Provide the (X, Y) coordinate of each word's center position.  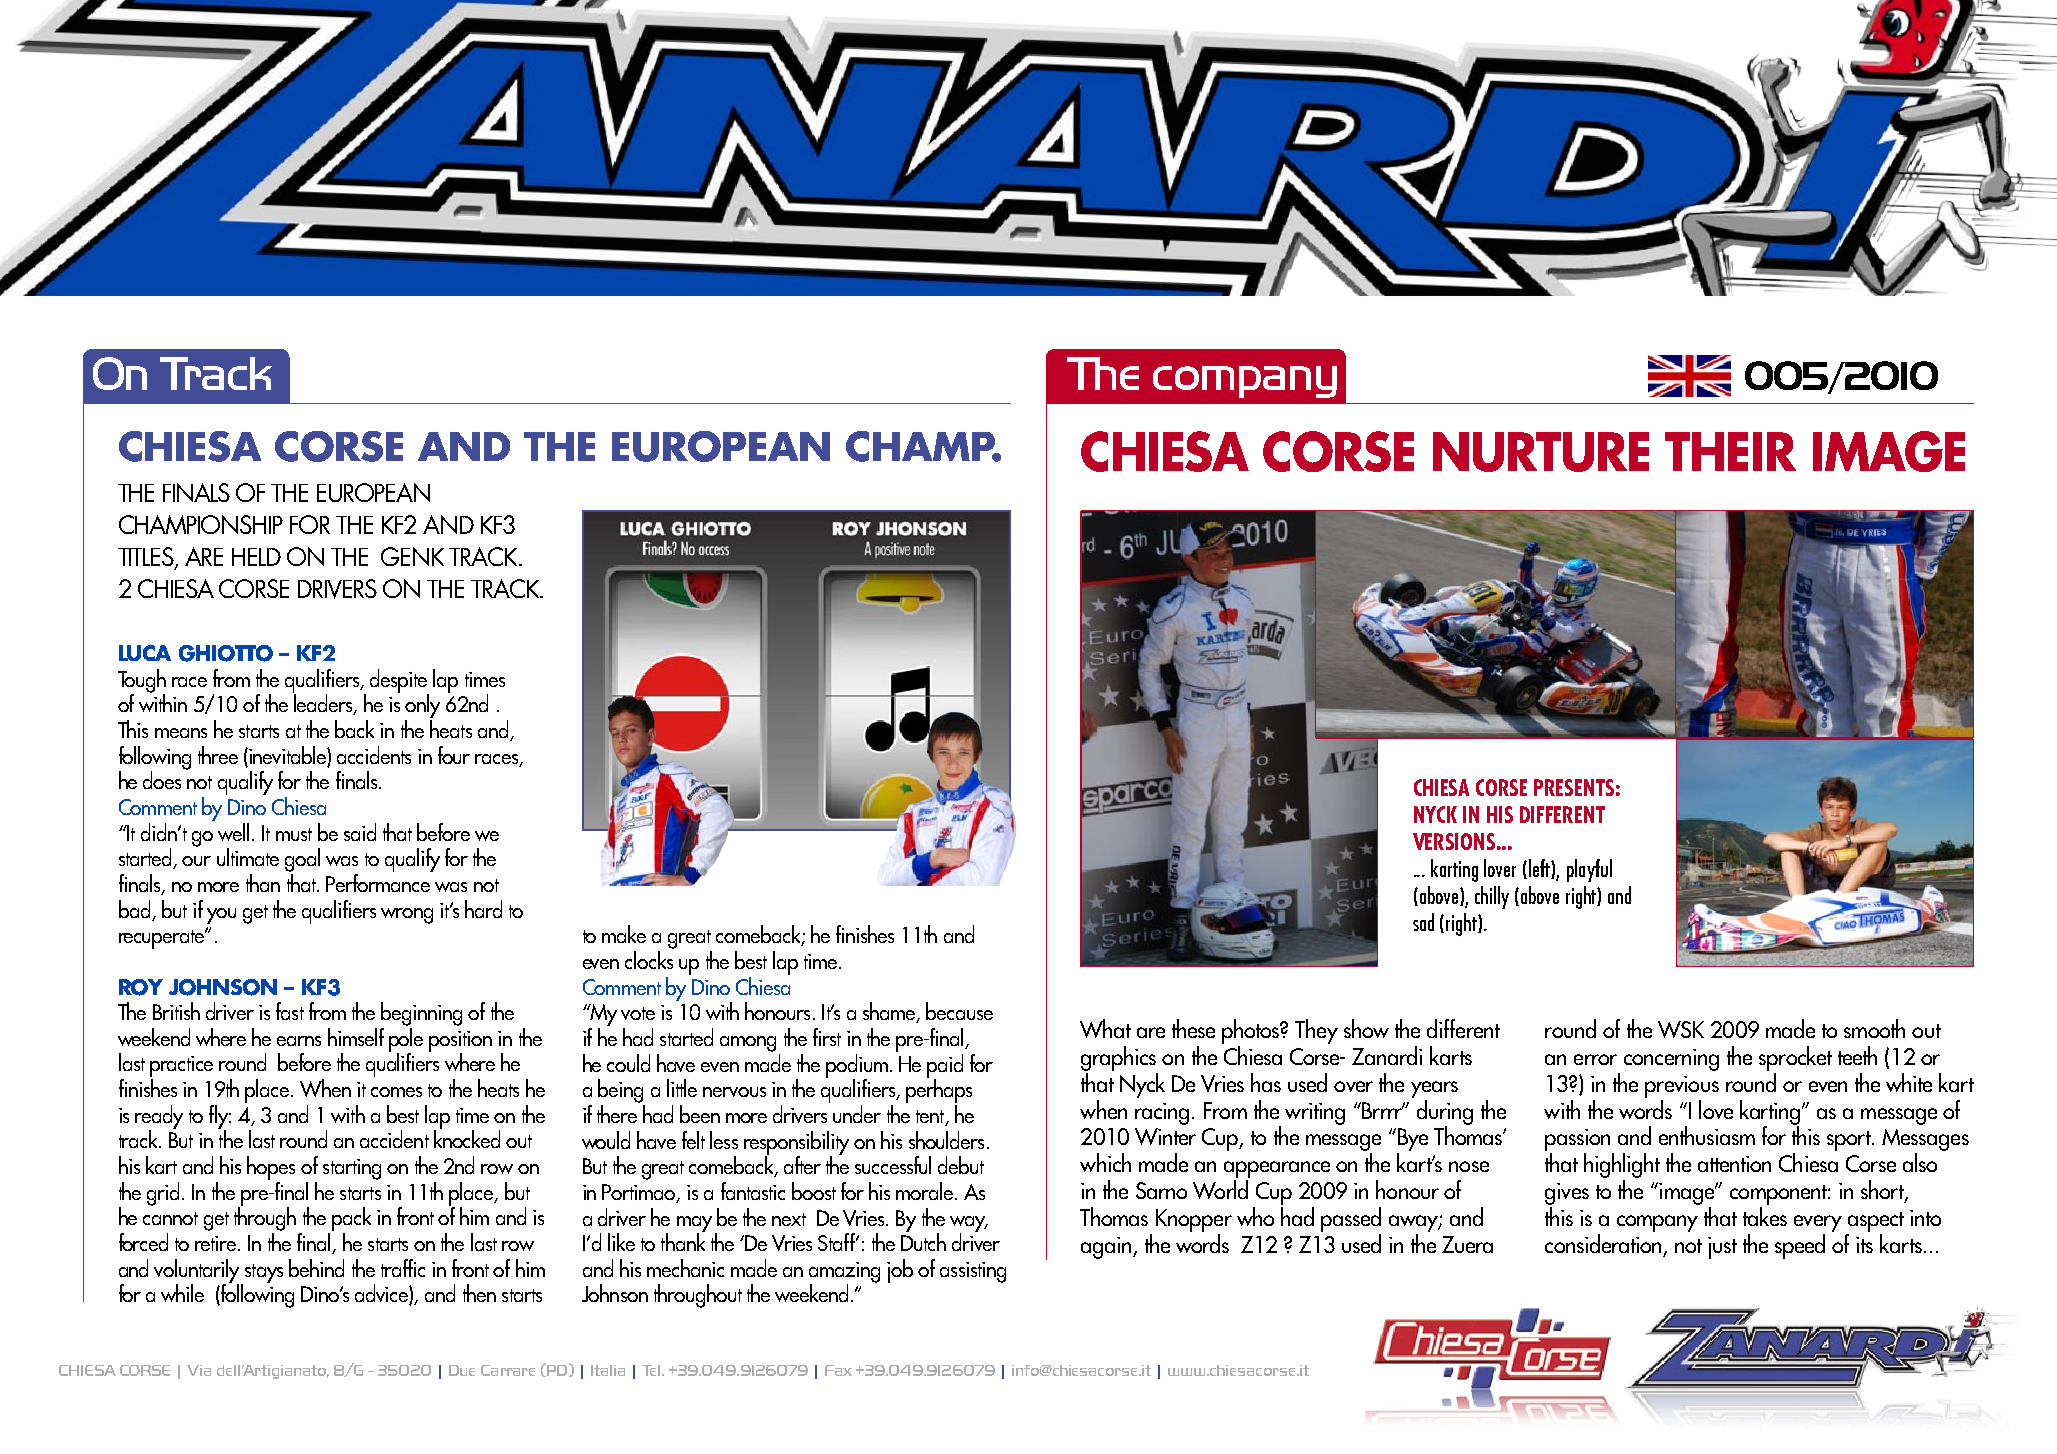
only (422, 706)
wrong (407, 916)
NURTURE (1541, 452)
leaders (324, 703)
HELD (256, 557)
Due (462, 1370)
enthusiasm (1707, 1135)
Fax (838, 1370)
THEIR (1730, 451)
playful (1589, 870)
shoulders (946, 1140)
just (1722, 1248)
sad (1423, 922)
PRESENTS (1574, 787)
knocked (467, 1138)
